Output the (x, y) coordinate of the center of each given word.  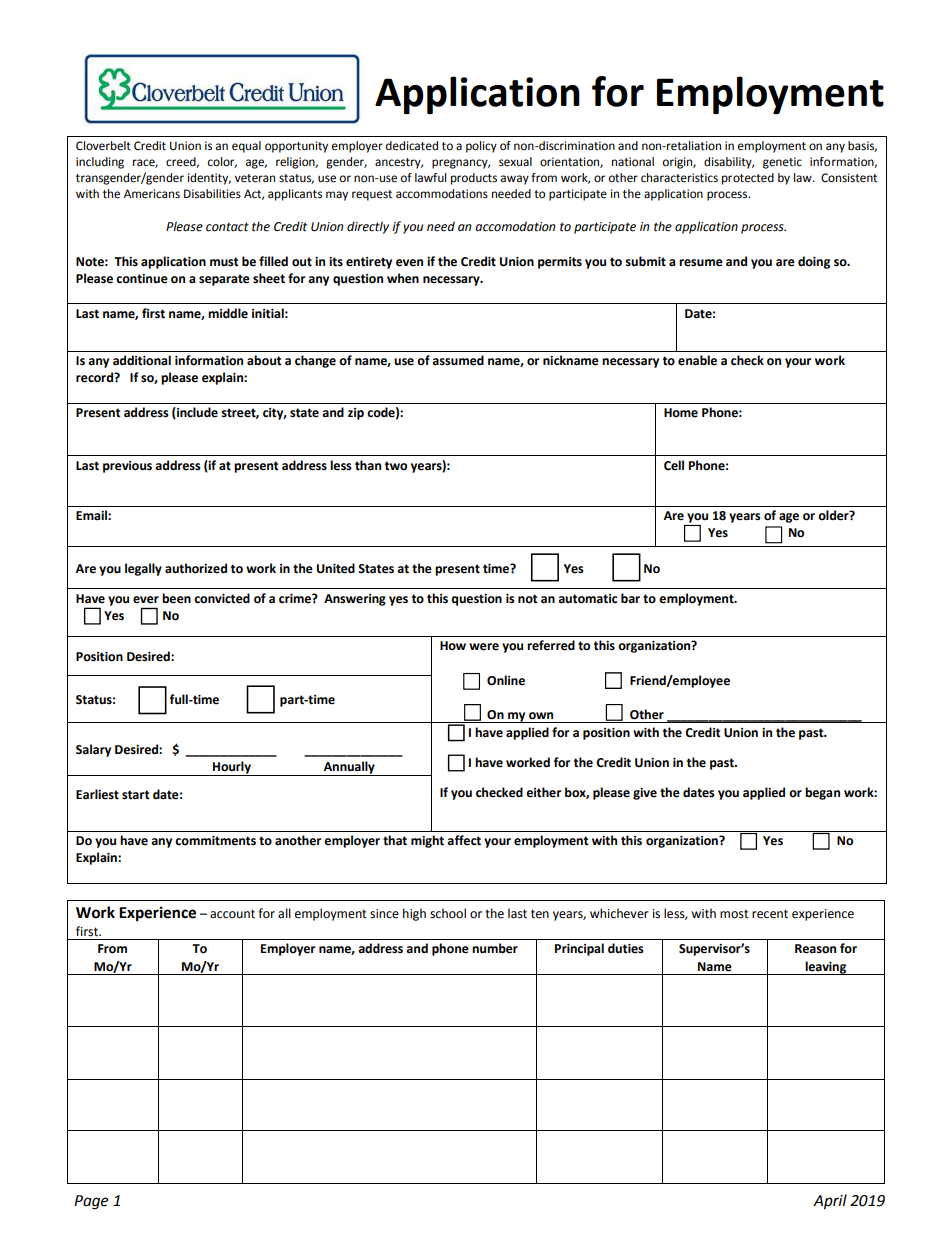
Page (91, 1202)
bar (630, 598)
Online (506, 680)
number (495, 948)
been (176, 598)
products (474, 179)
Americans (152, 194)
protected (748, 179)
